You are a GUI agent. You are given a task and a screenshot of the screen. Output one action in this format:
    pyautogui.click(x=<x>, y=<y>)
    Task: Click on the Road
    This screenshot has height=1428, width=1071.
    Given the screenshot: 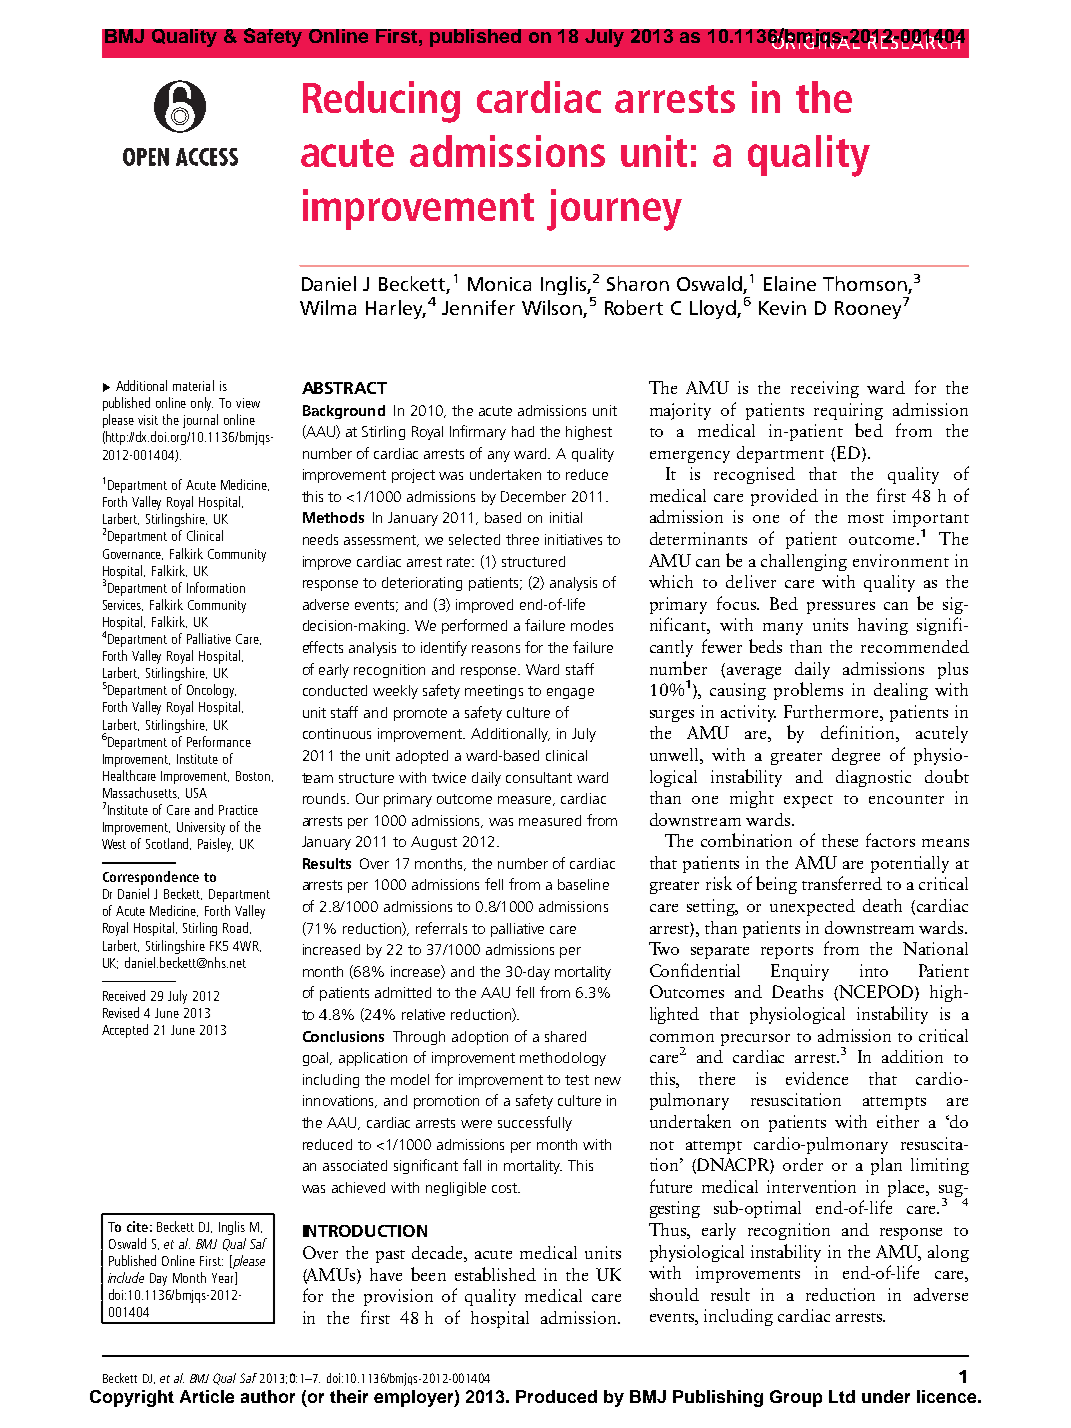 What is the action you would take?
    pyautogui.click(x=237, y=928)
